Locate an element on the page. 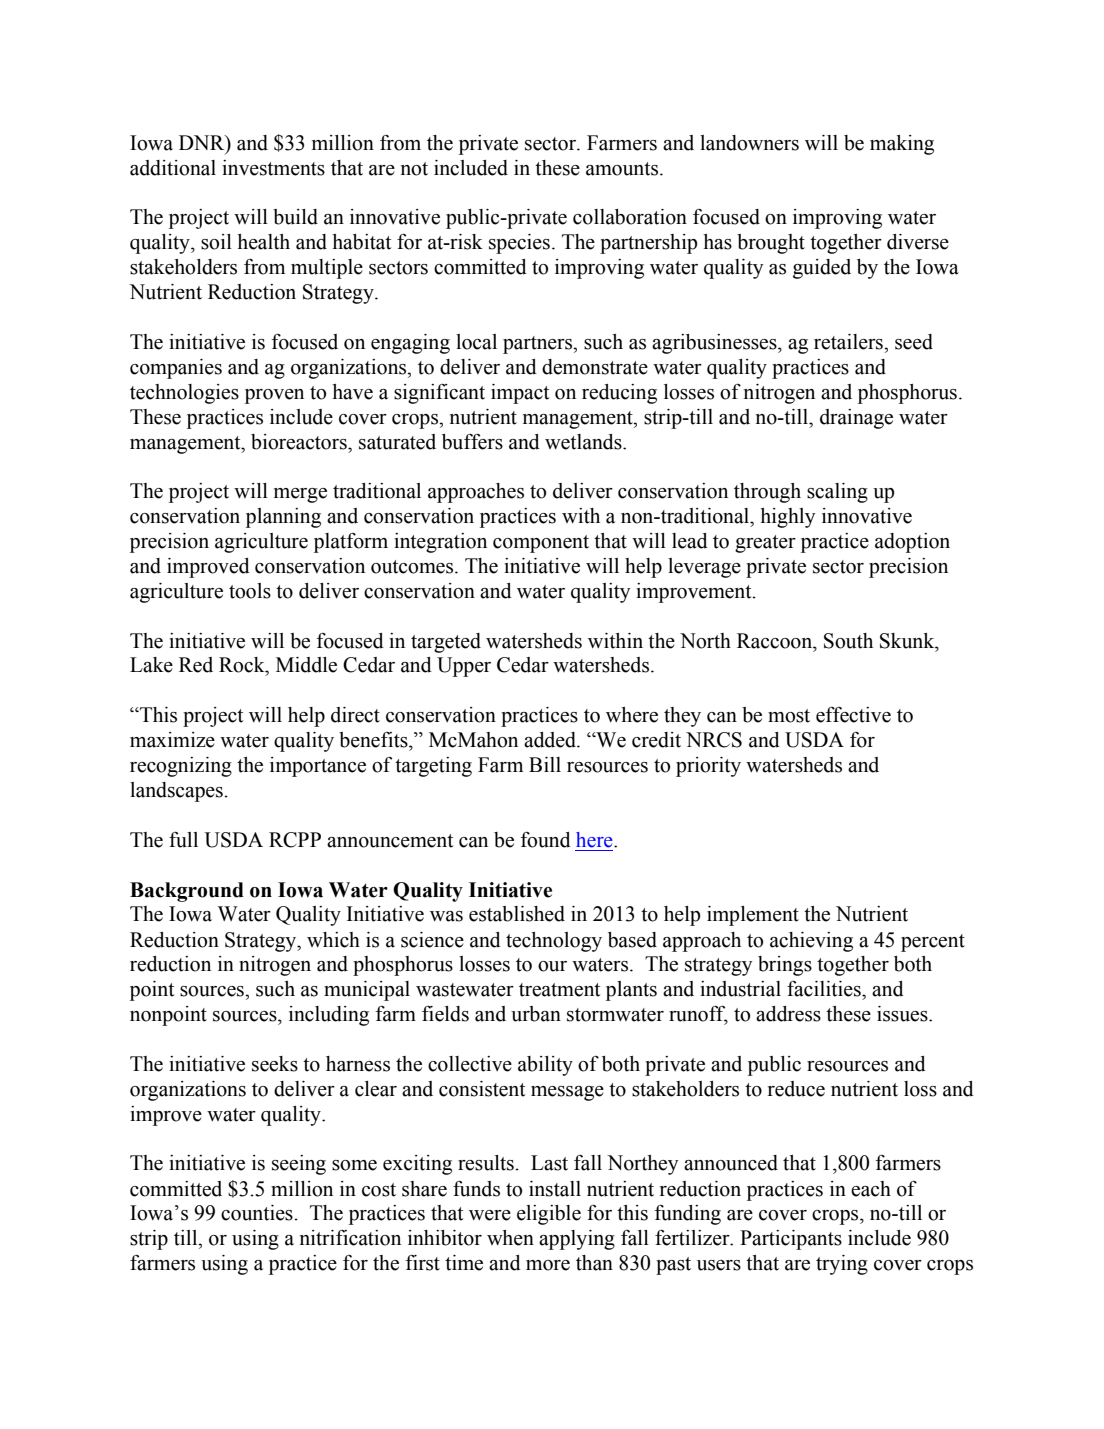 The height and width of the image is (1429, 1104). South is located at coordinates (848, 641).
